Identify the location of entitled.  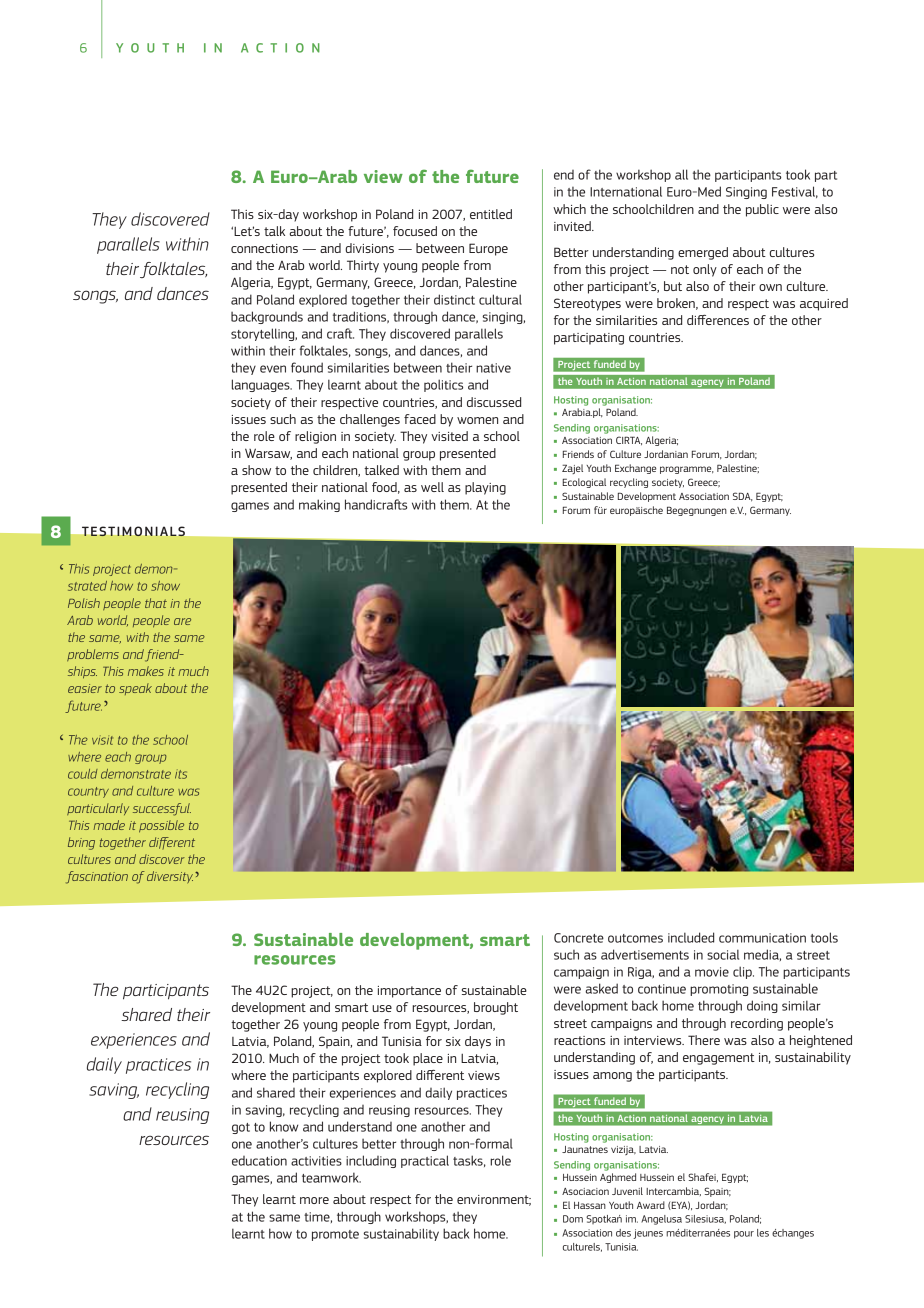
(491, 214).
